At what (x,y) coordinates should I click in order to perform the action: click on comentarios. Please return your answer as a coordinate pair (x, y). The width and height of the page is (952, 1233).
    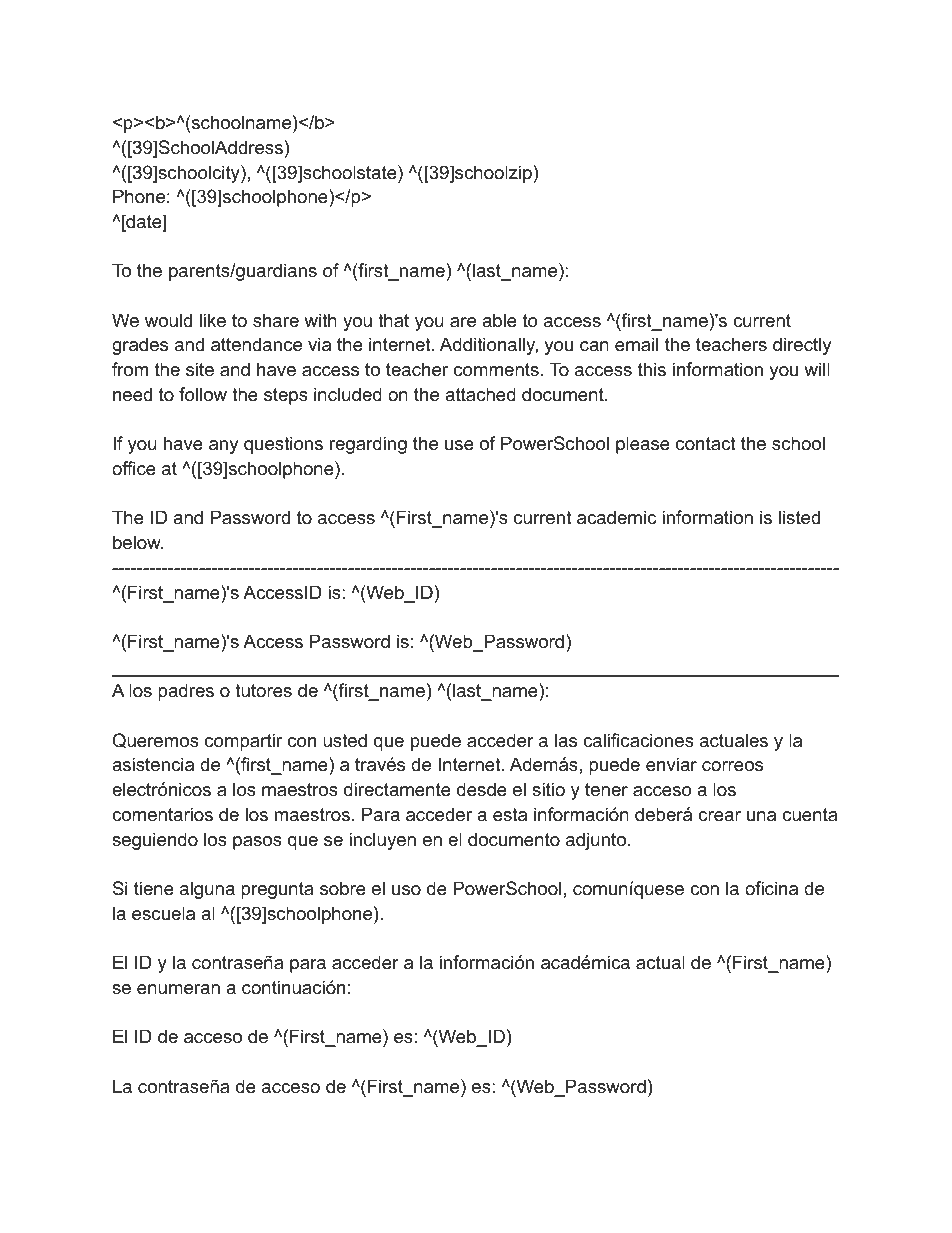
    Looking at the image, I should click on (162, 814).
